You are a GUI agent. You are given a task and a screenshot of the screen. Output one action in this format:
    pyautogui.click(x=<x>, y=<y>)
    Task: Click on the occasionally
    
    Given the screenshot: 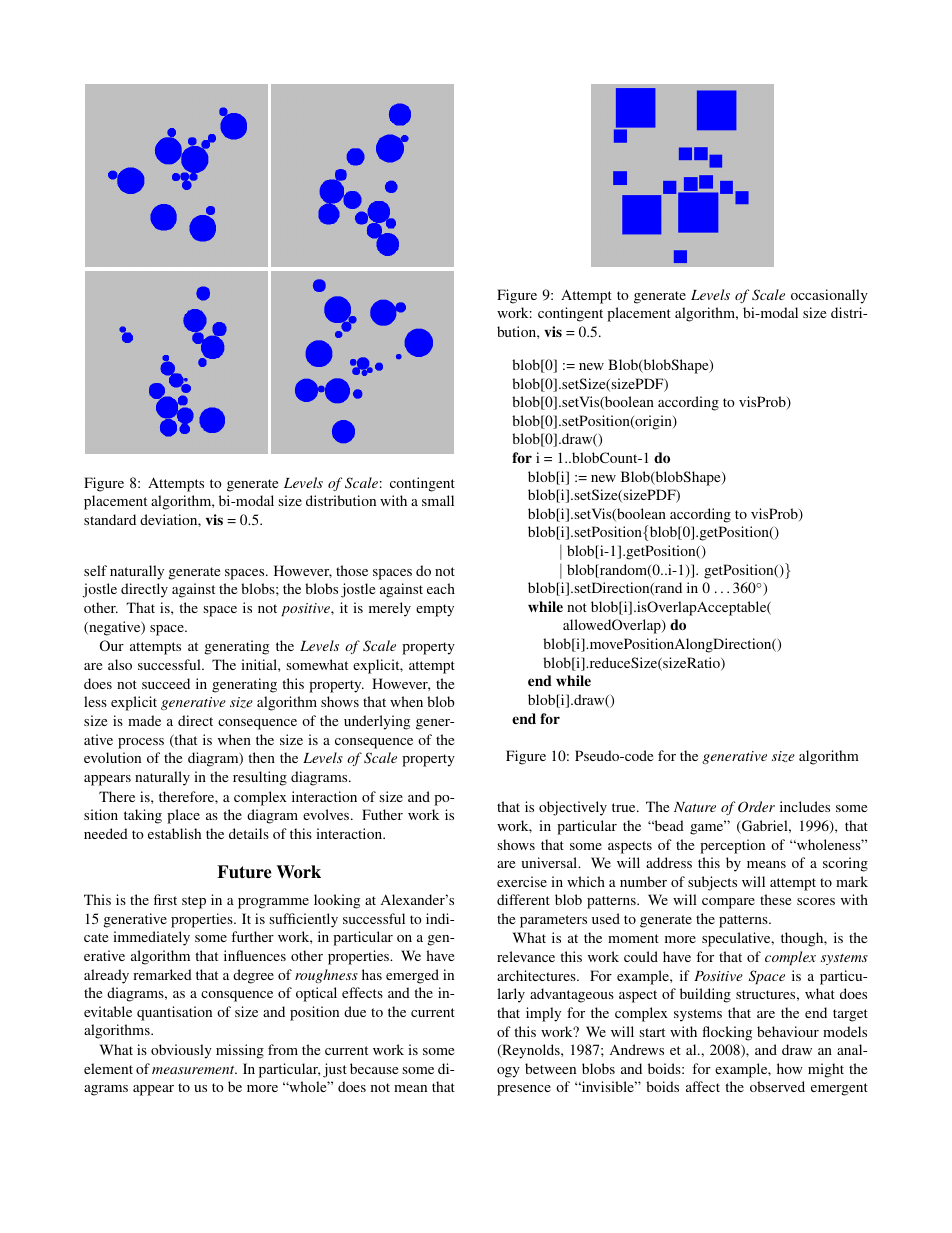 What is the action you would take?
    pyautogui.click(x=829, y=296)
